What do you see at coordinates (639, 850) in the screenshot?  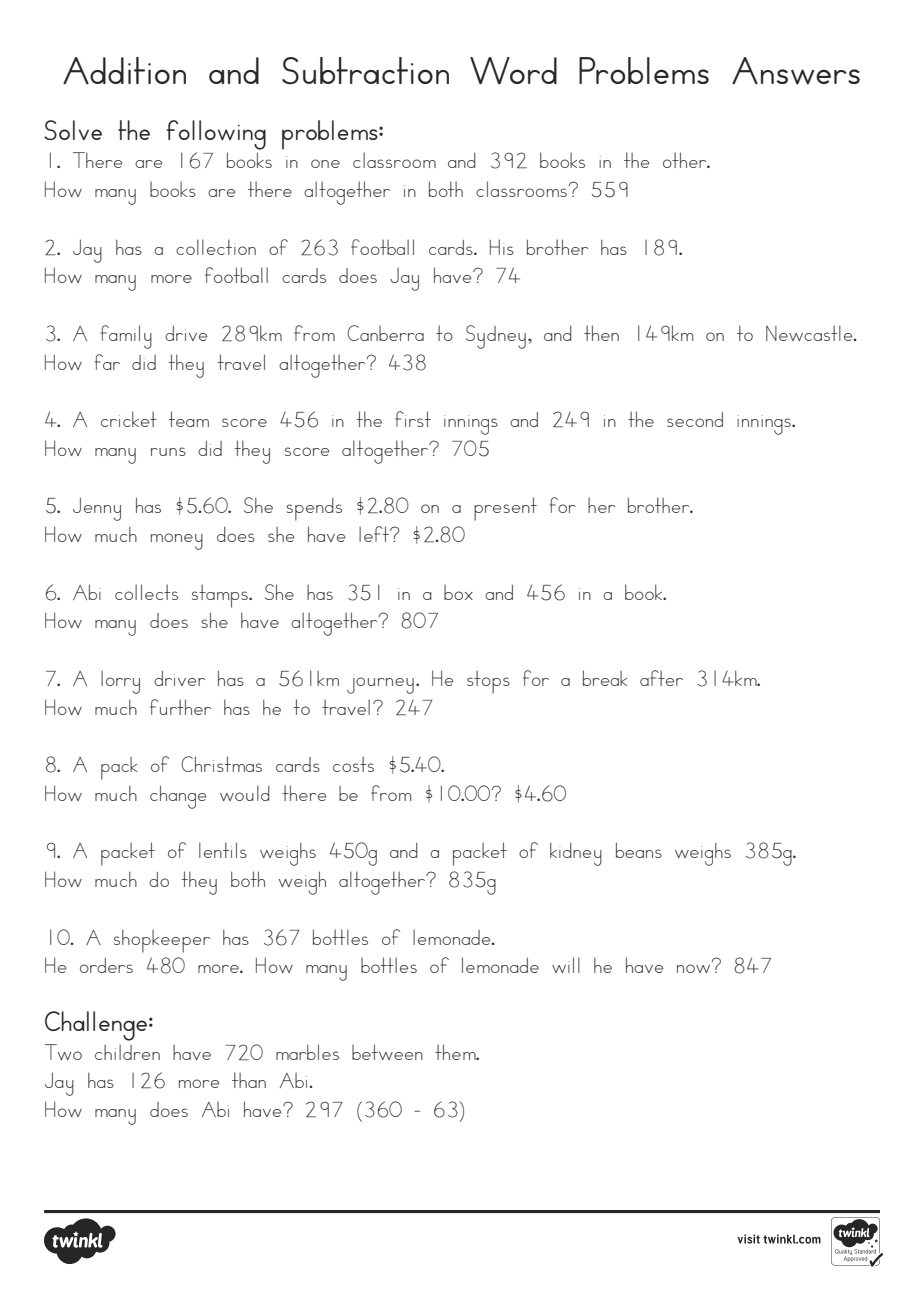 I see `beans` at bounding box center [639, 850].
